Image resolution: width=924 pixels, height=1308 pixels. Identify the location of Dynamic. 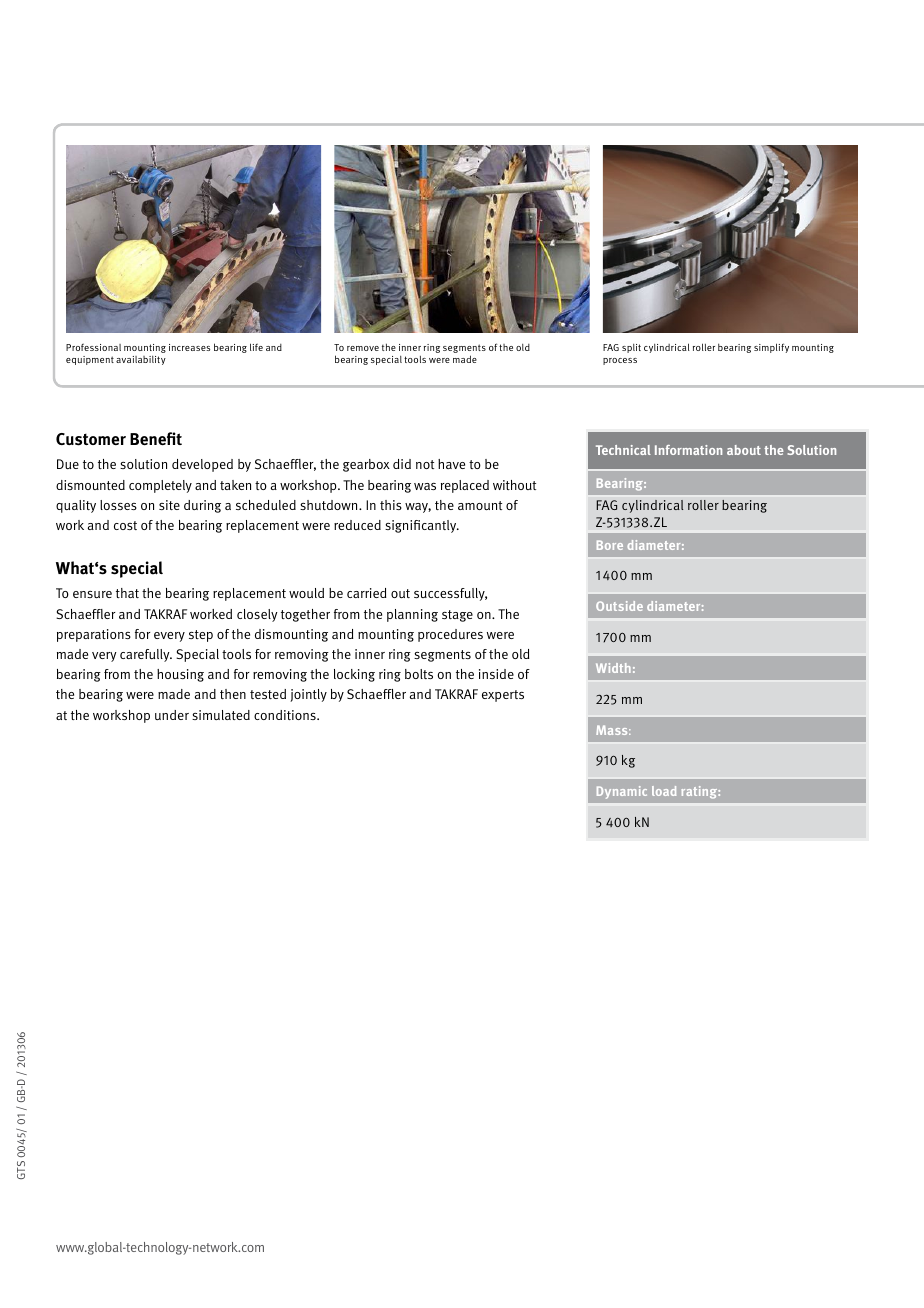
(622, 792).
